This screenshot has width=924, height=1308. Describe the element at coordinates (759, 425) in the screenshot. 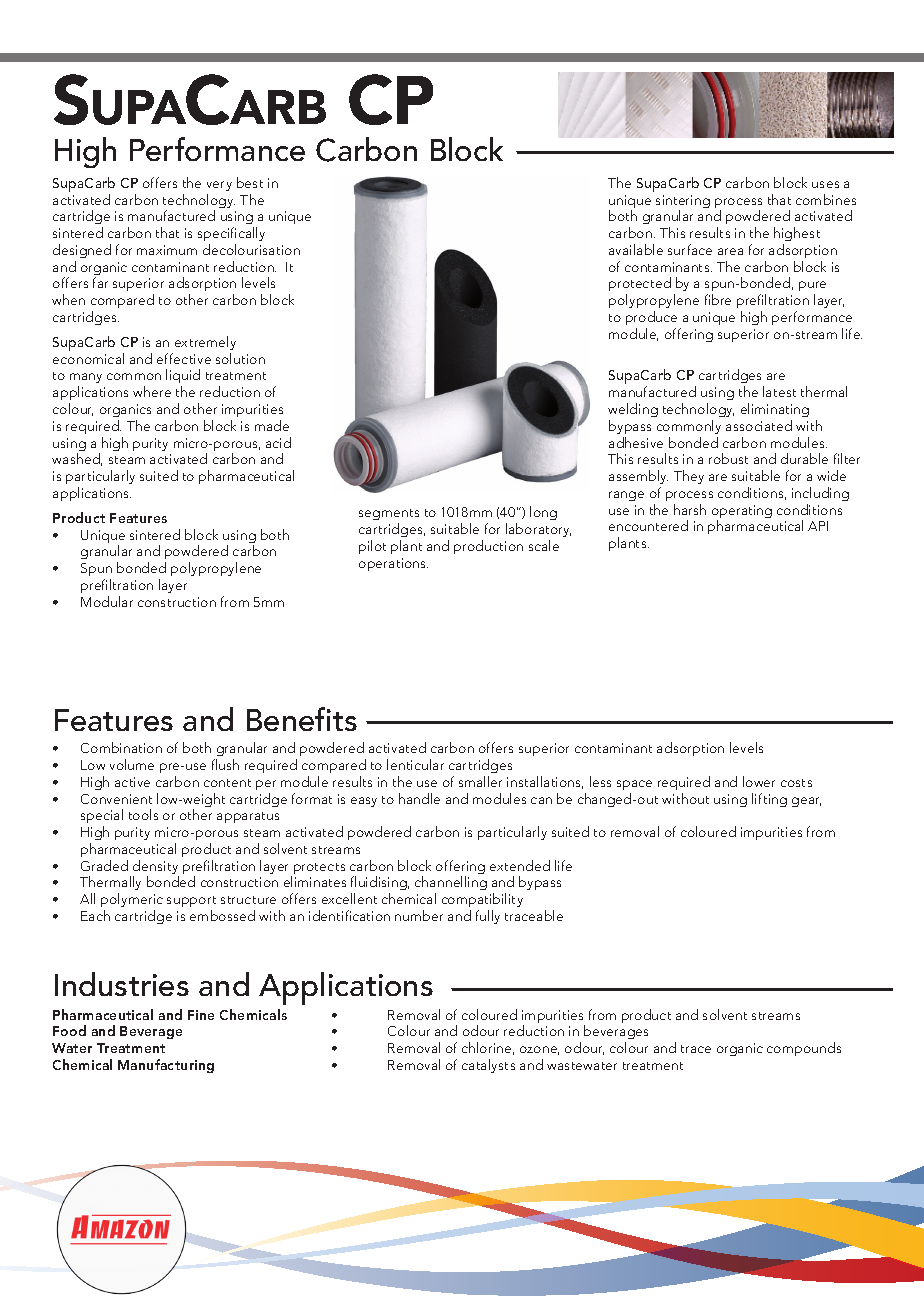

I see `associated` at that location.
